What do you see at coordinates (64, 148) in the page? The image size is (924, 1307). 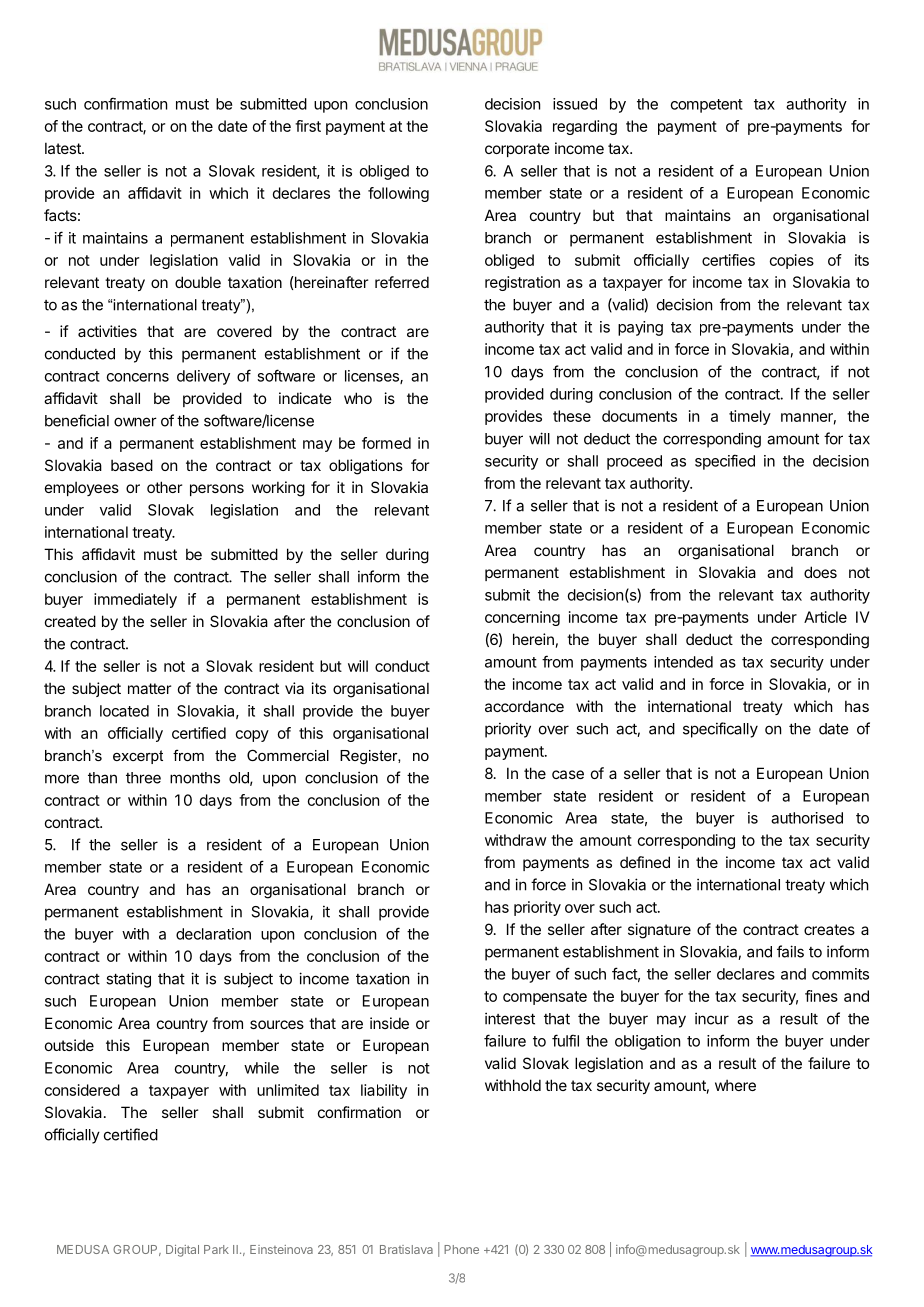 I see `latest` at bounding box center [64, 148].
